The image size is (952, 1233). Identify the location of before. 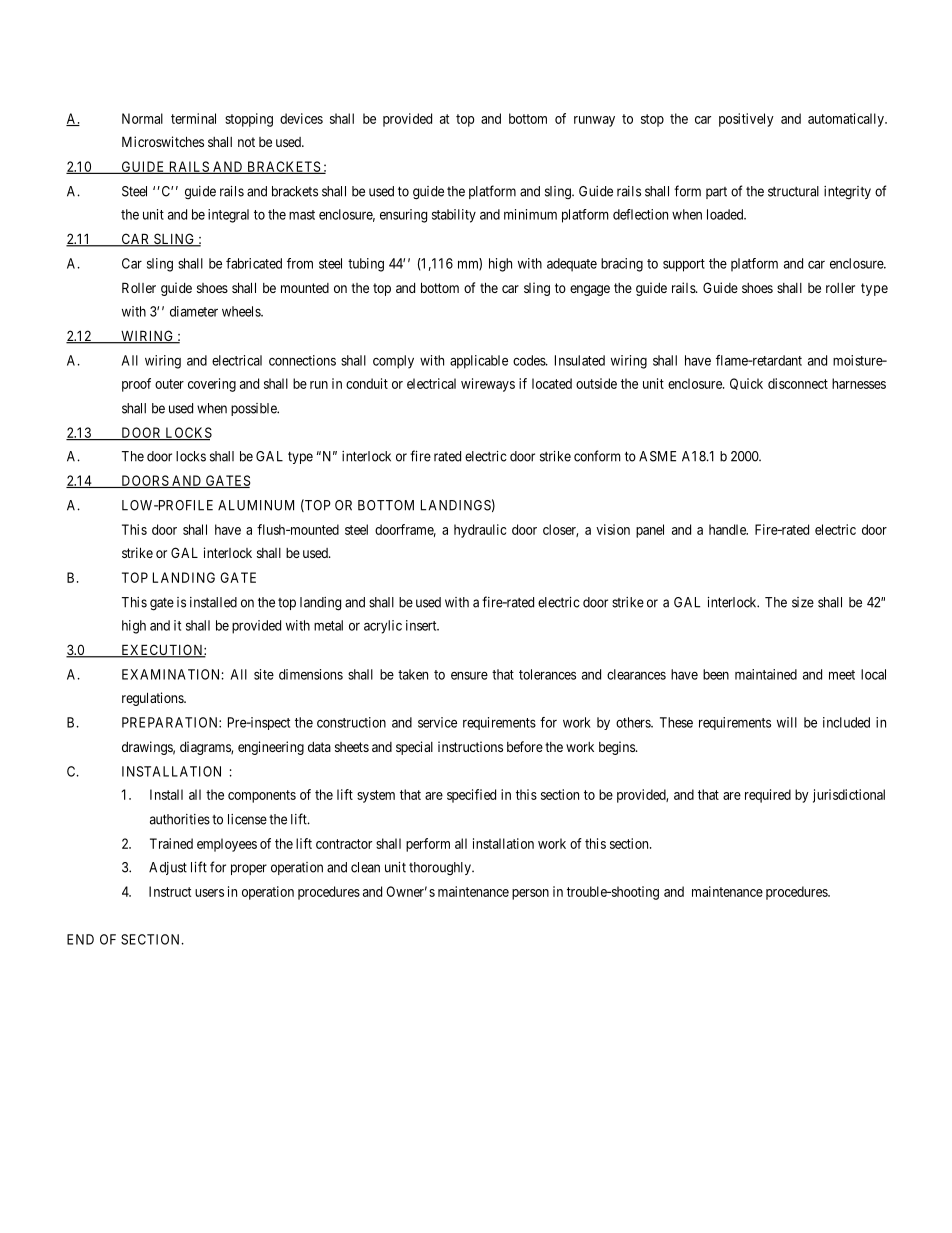
(525, 746).
